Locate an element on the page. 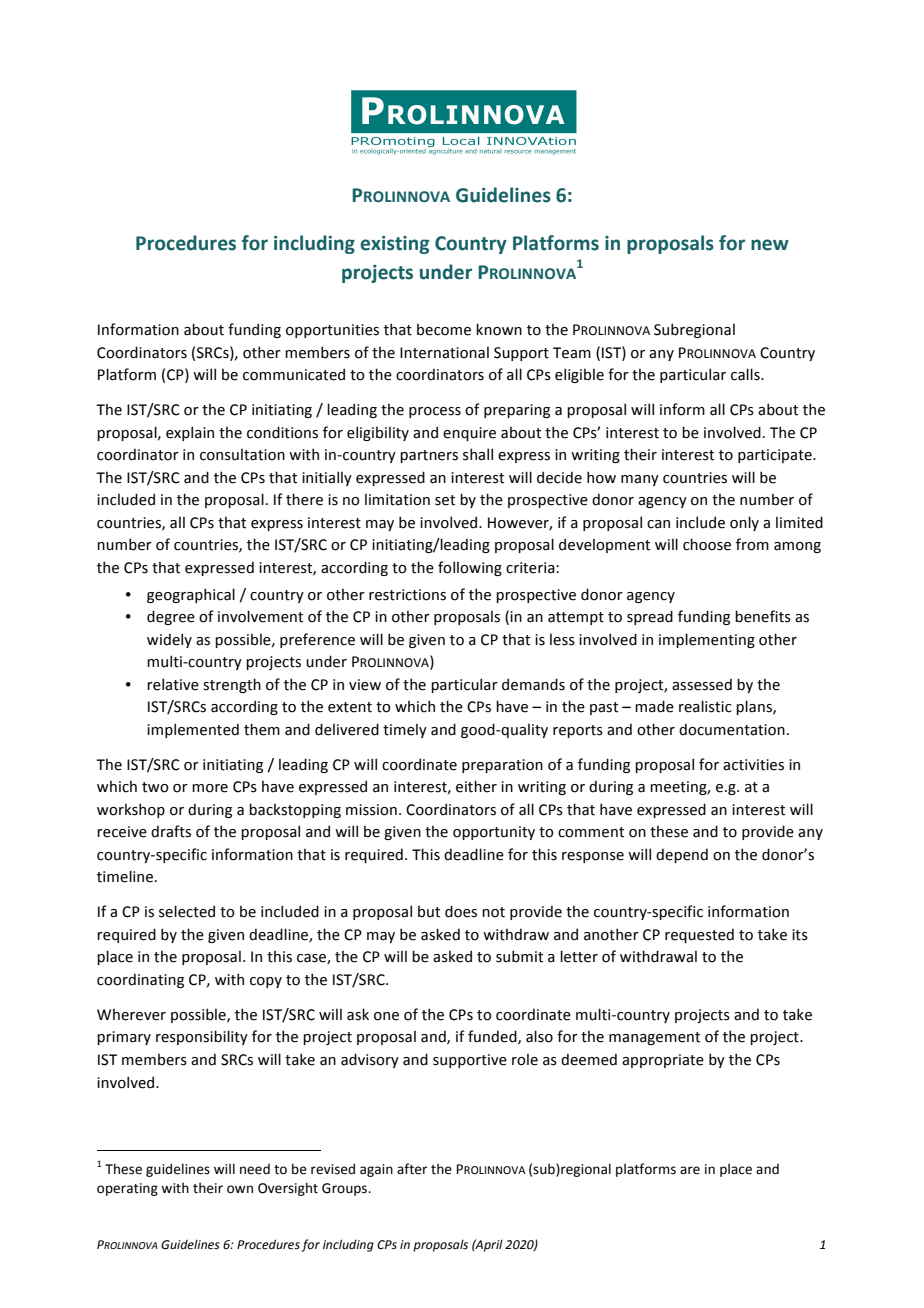 The image size is (924, 1308). realistic is located at coordinates (705, 706).
